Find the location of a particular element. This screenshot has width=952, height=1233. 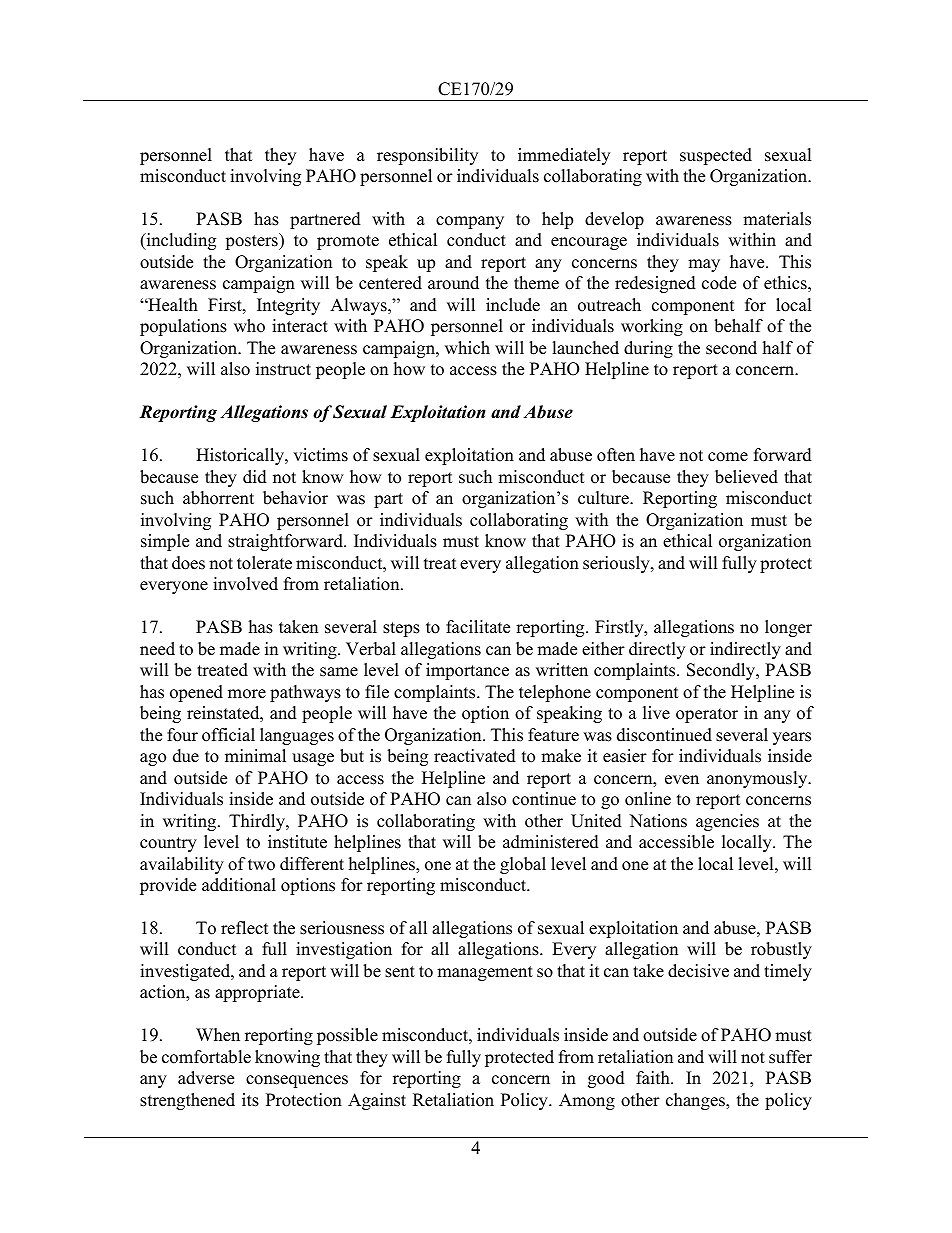

company is located at coordinates (470, 222).
